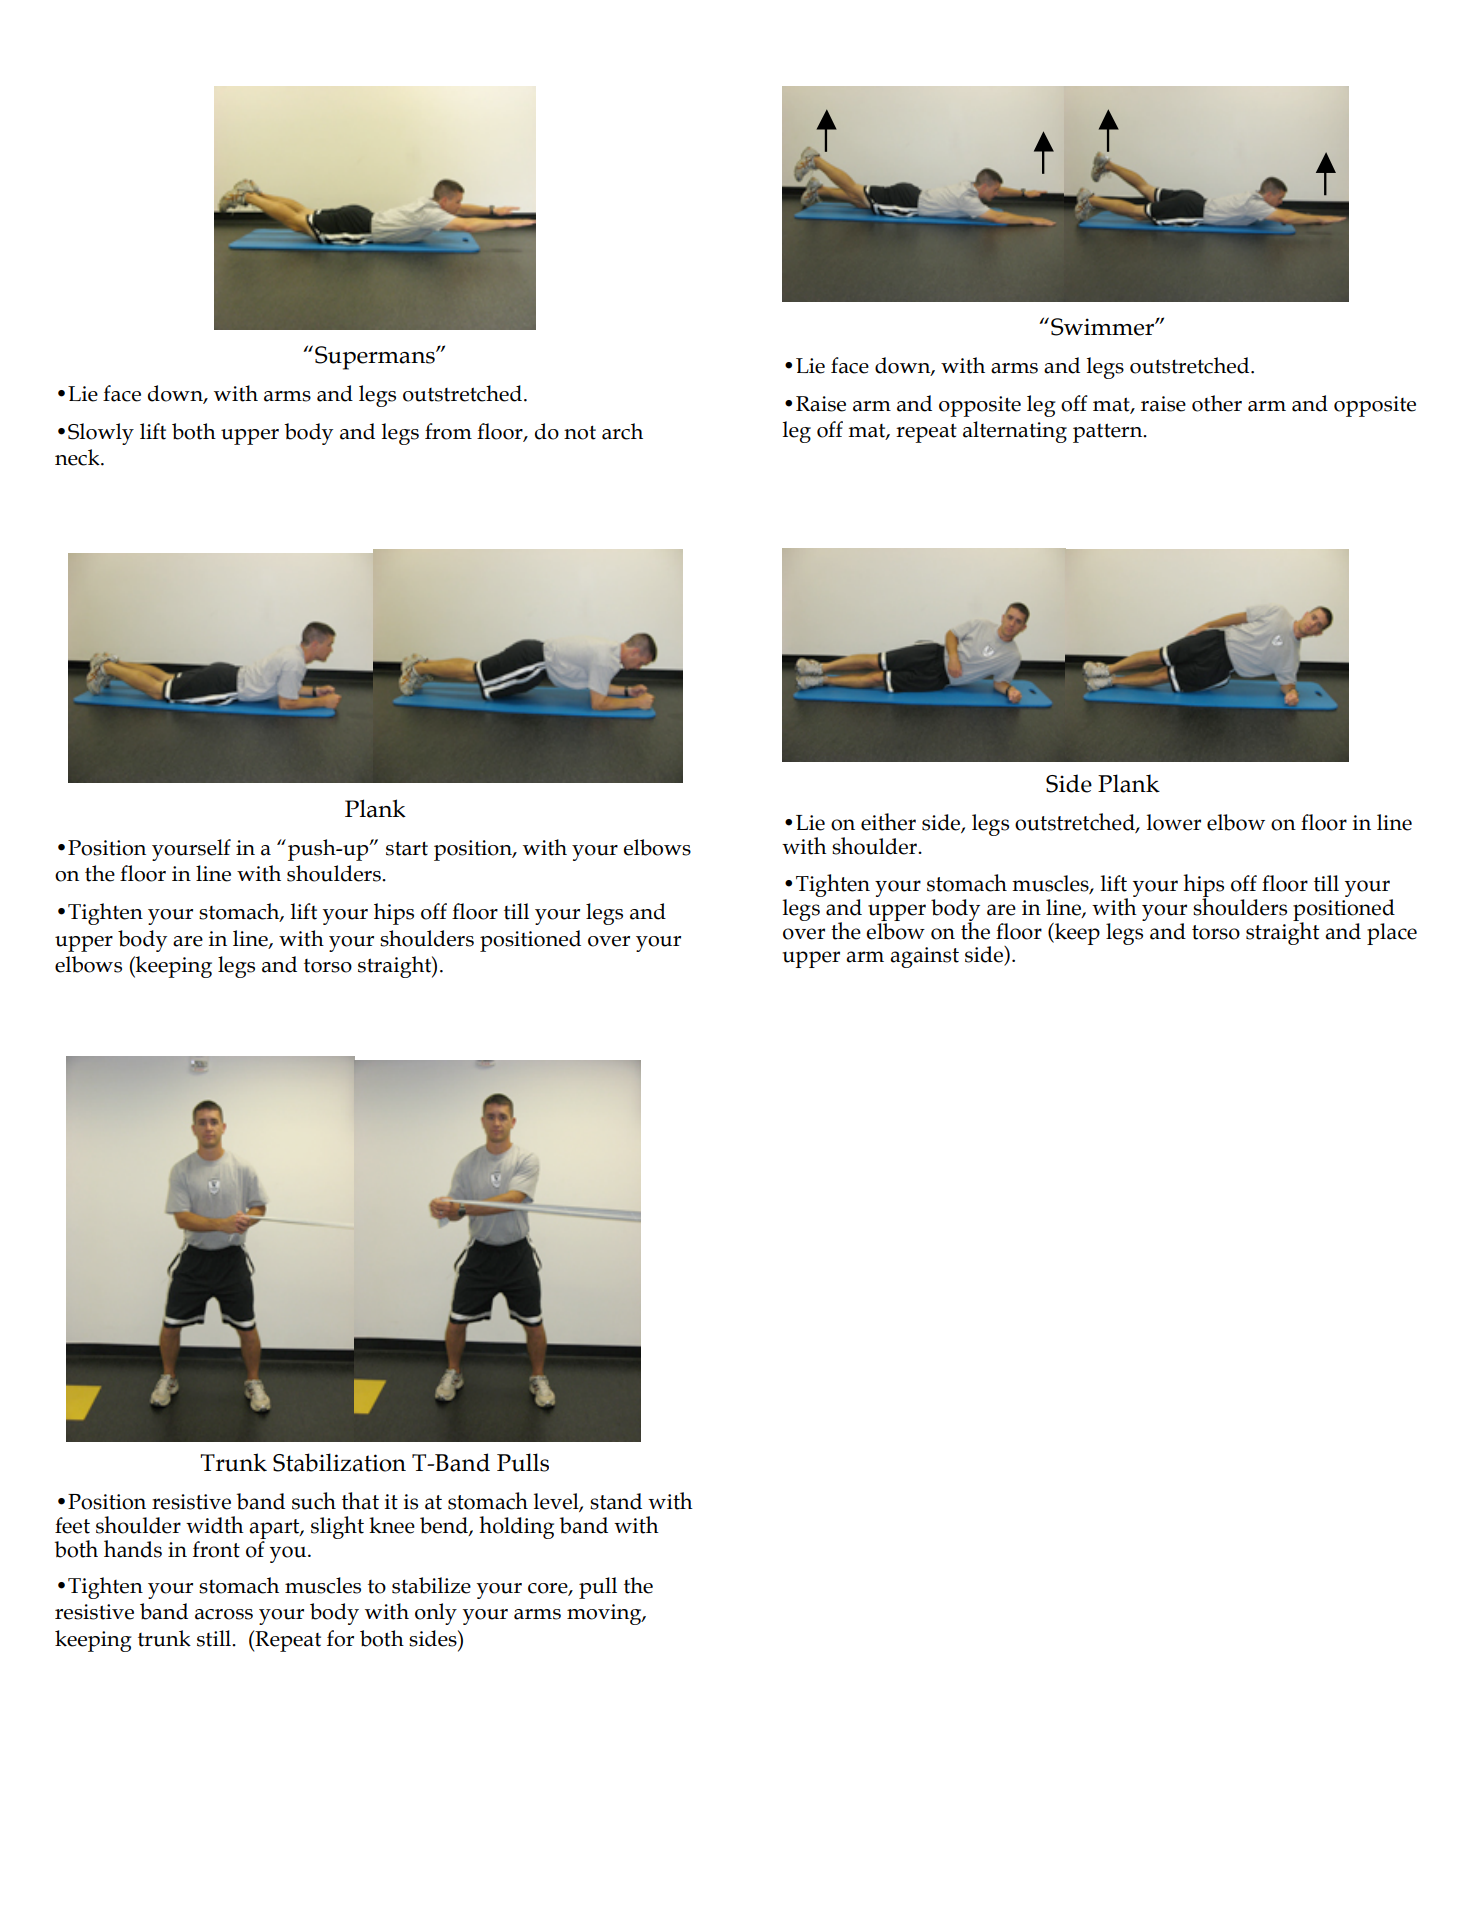  I want to click on other, so click(1217, 403).
